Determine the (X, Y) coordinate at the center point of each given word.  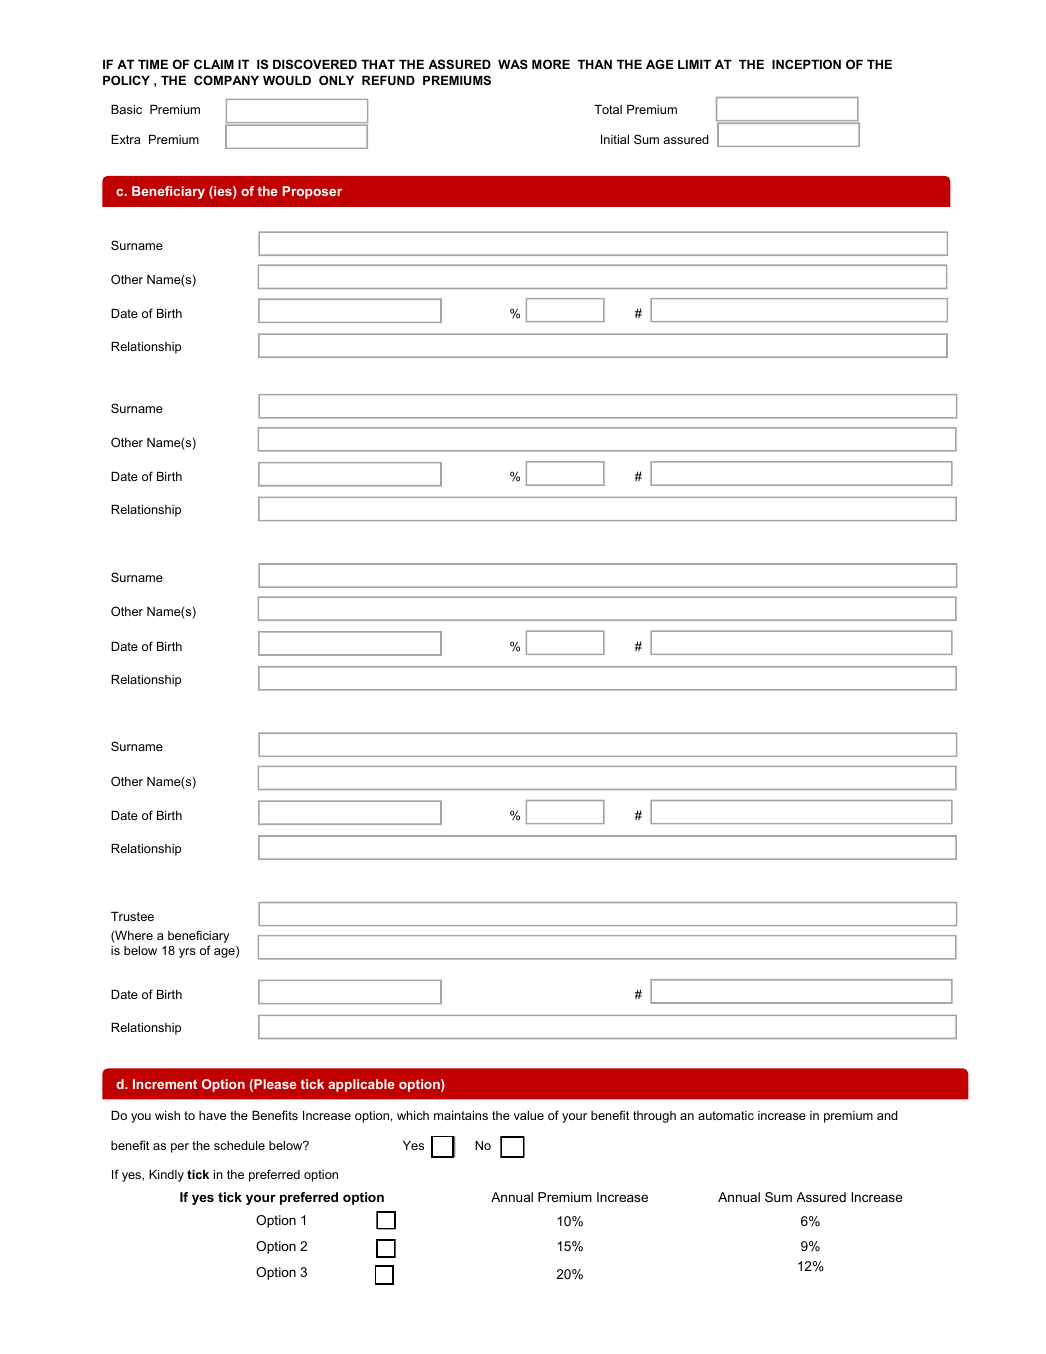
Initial (615, 139)
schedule (239, 1145)
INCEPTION (806, 64)
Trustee (132, 916)
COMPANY (226, 80)
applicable (361, 1085)
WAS (513, 64)
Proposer (312, 192)
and (887, 1115)
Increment (165, 1084)
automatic (726, 1115)
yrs (187, 953)
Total (608, 109)
